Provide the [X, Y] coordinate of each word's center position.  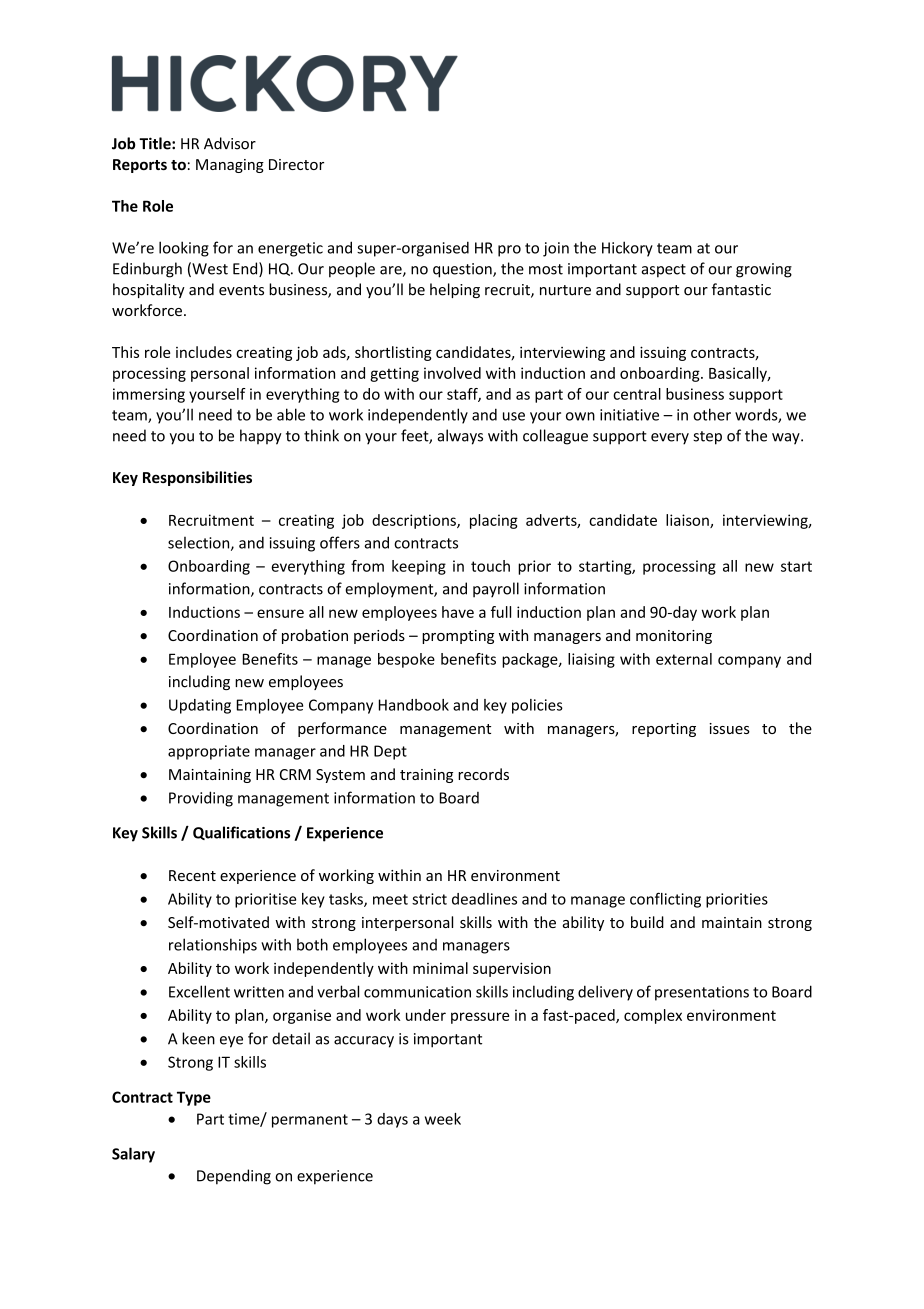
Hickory [627, 249]
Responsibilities [197, 478]
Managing [230, 166]
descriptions [415, 521]
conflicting [665, 900]
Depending [234, 1177]
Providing [201, 799]
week [443, 1119]
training [426, 776]
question [463, 270]
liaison [688, 521]
